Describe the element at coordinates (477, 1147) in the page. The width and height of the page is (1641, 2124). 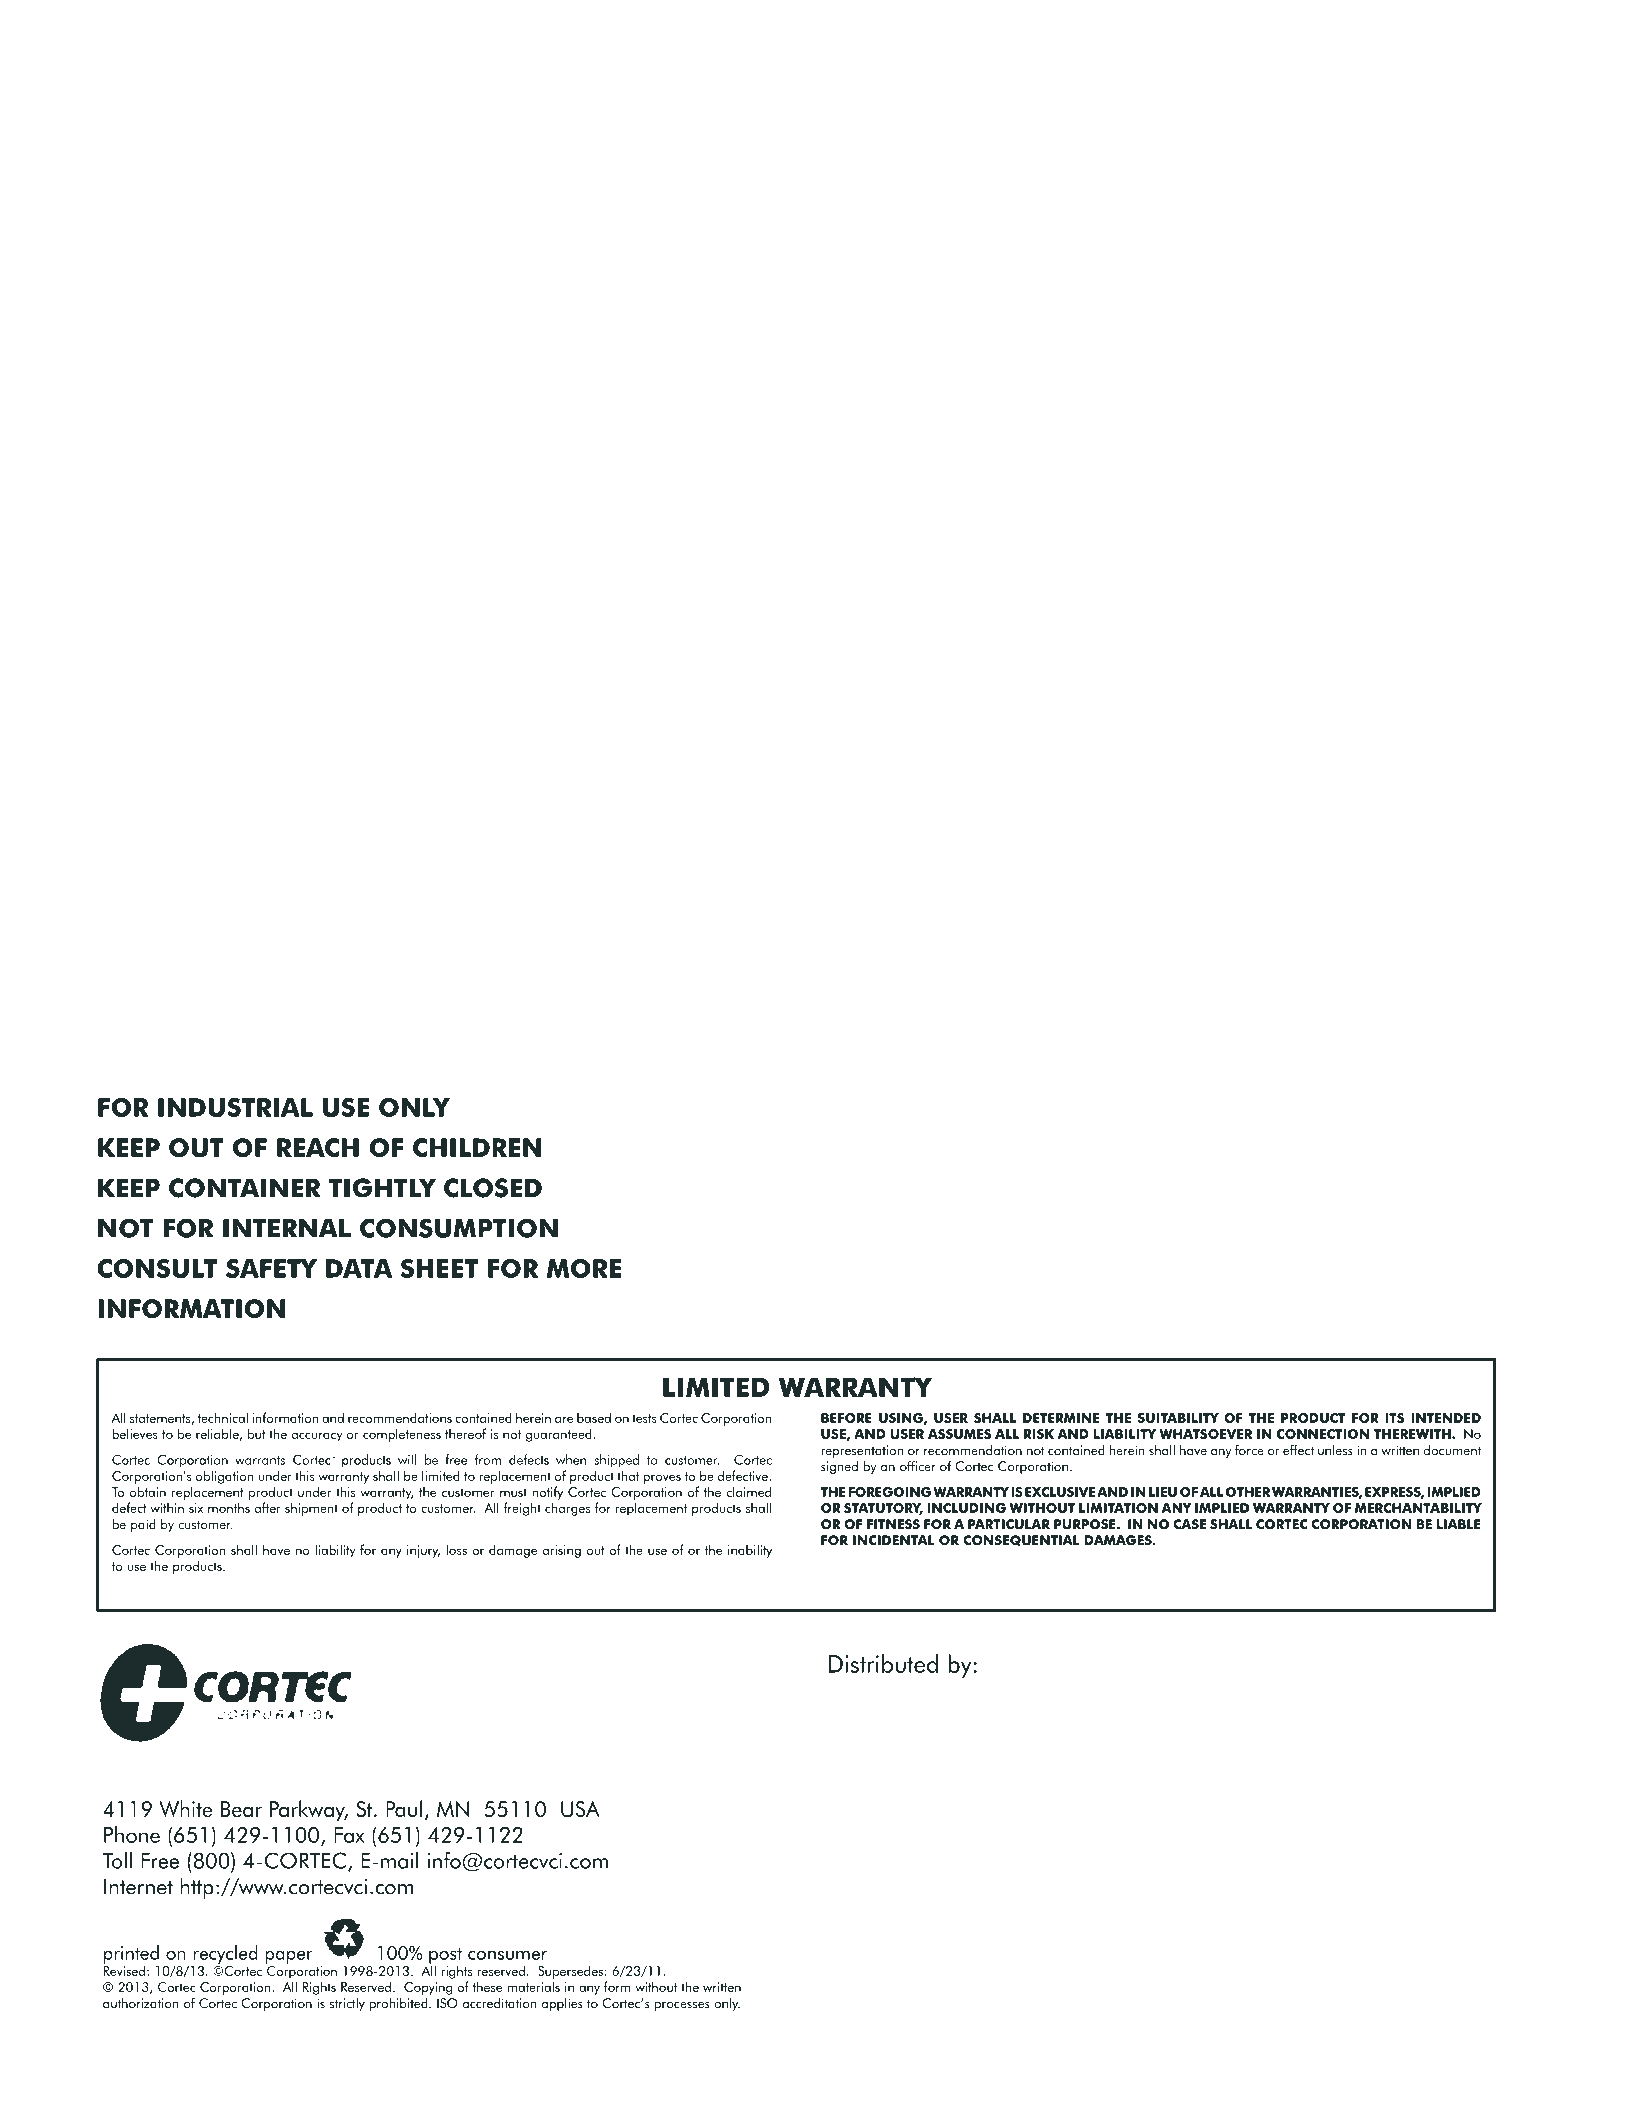
I see `CHILDREN` at that location.
